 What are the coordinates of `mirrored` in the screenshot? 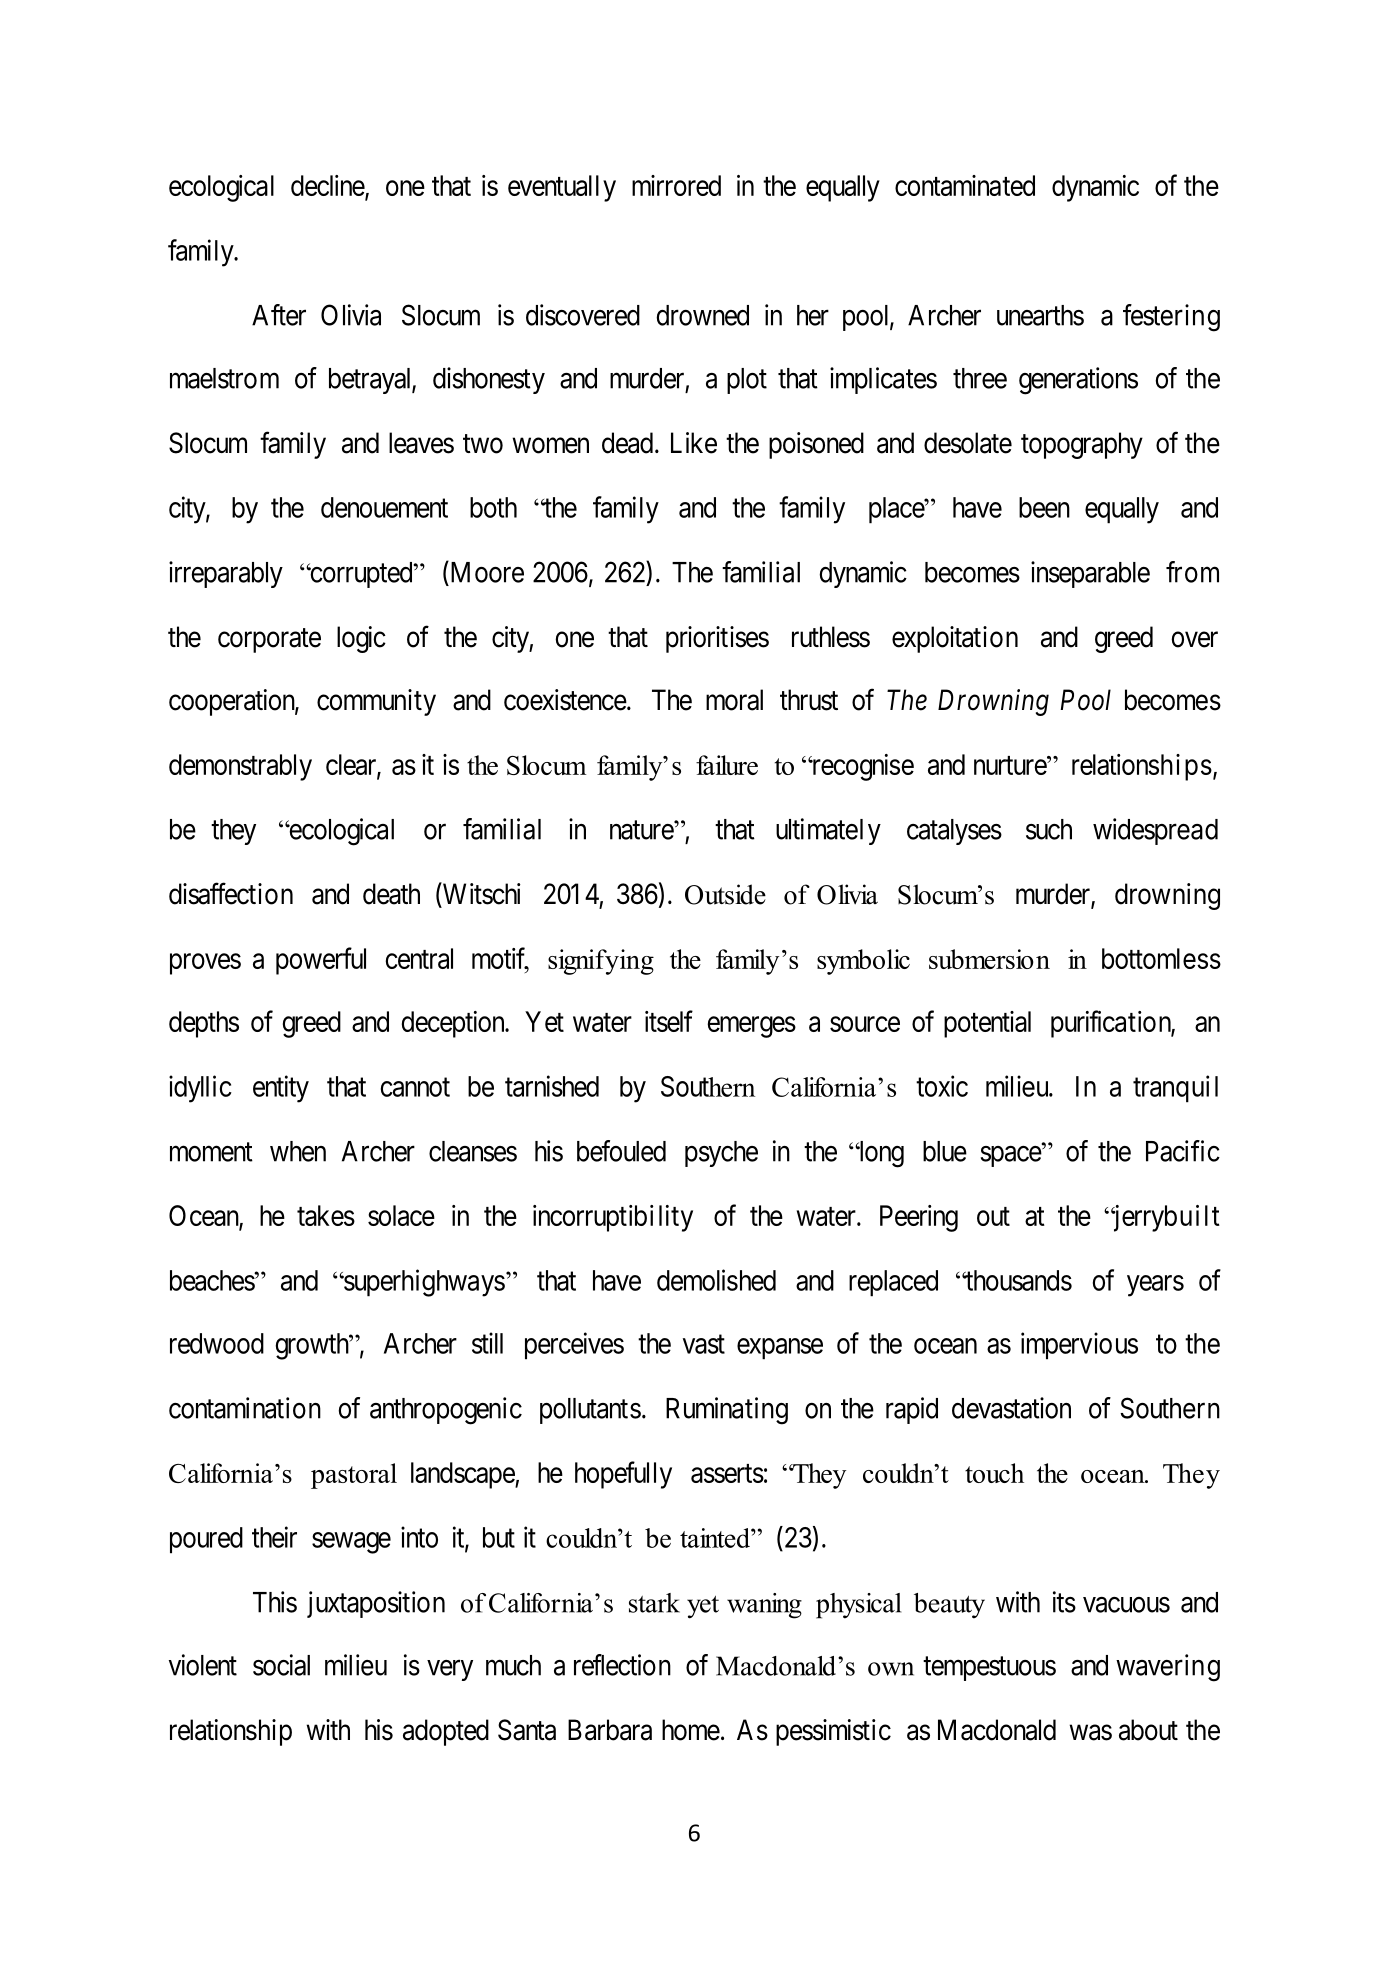 It's located at (676, 185).
